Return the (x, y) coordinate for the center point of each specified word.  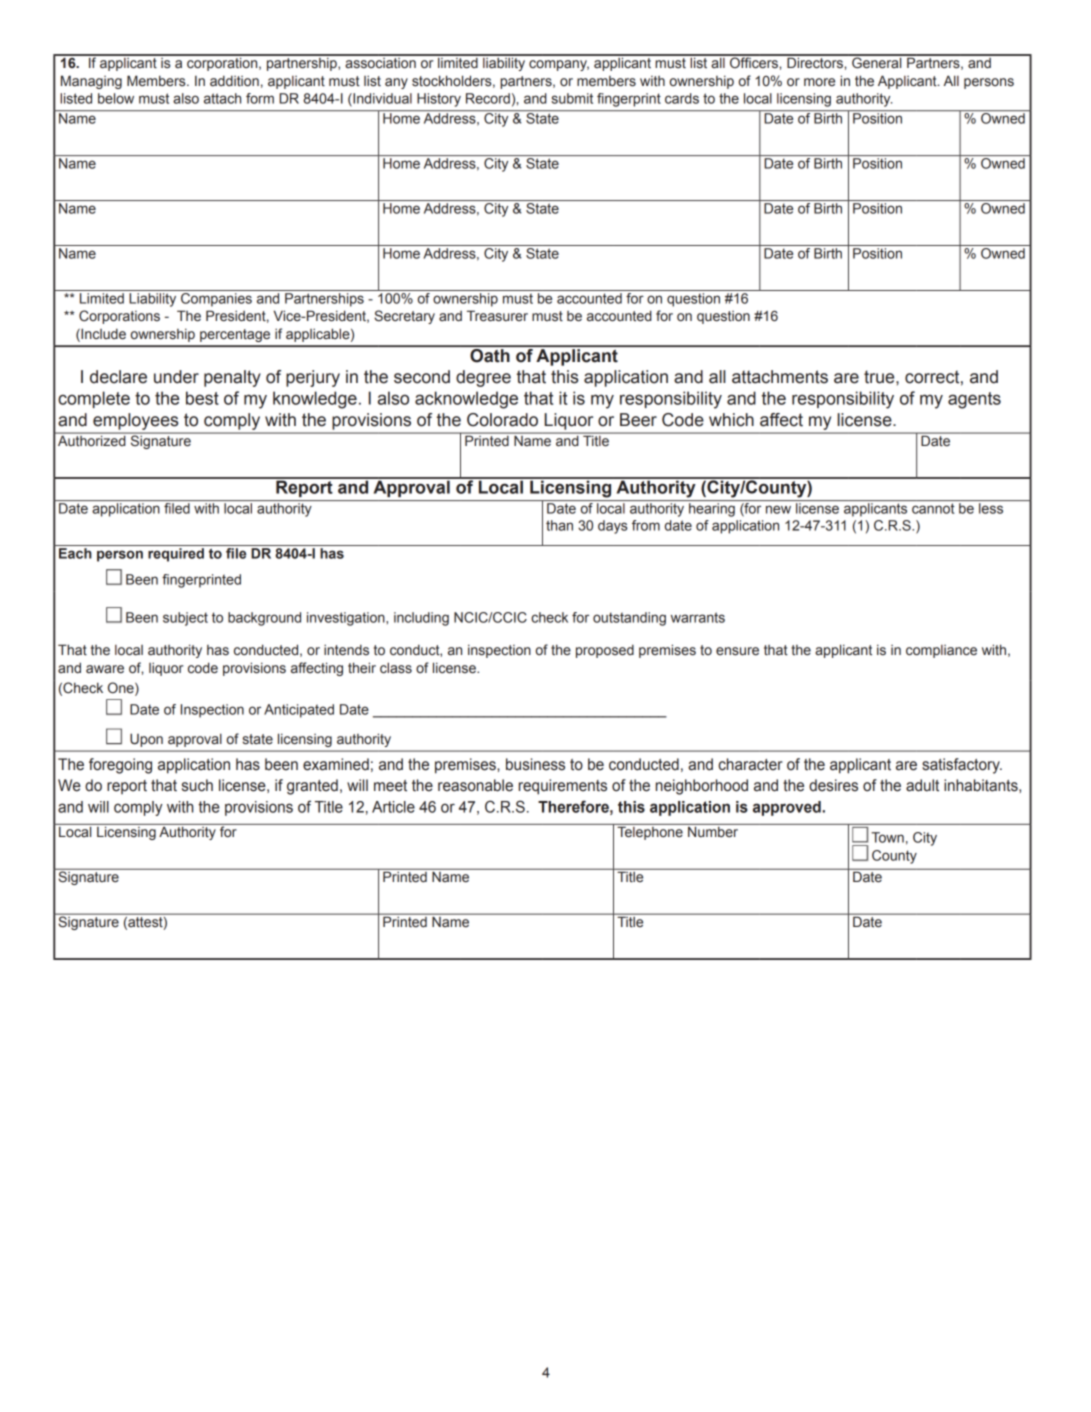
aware (105, 669)
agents (974, 400)
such (197, 785)
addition (234, 81)
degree (483, 378)
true (880, 377)
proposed (605, 651)
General (877, 62)
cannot (933, 508)
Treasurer (497, 316)
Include (102, 335)
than (559, 525)
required (176, 555)
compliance (941, 651)
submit (572, 98)
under (176, 377)
